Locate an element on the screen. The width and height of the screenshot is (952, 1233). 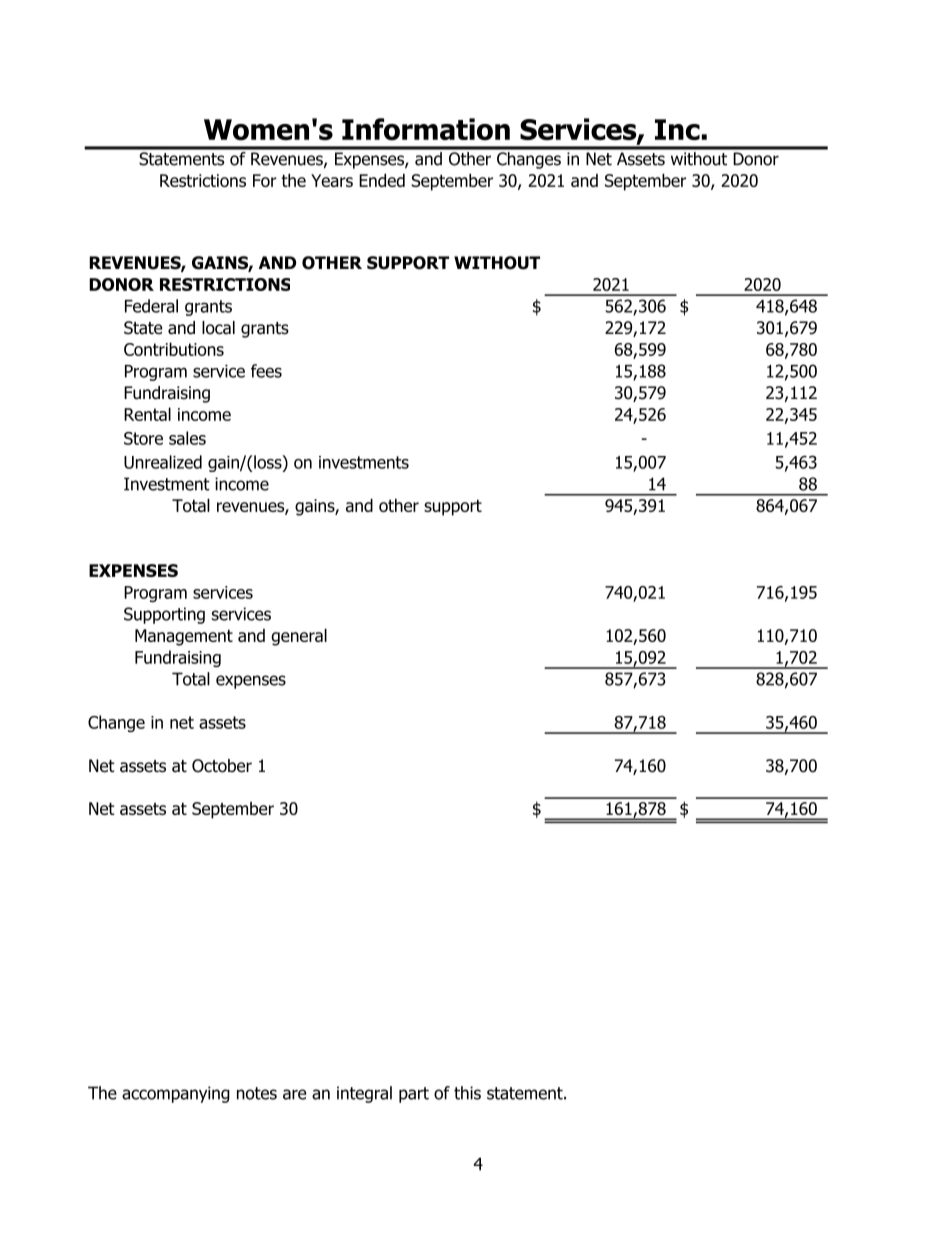
Years is located at coordinates (332, 180).
